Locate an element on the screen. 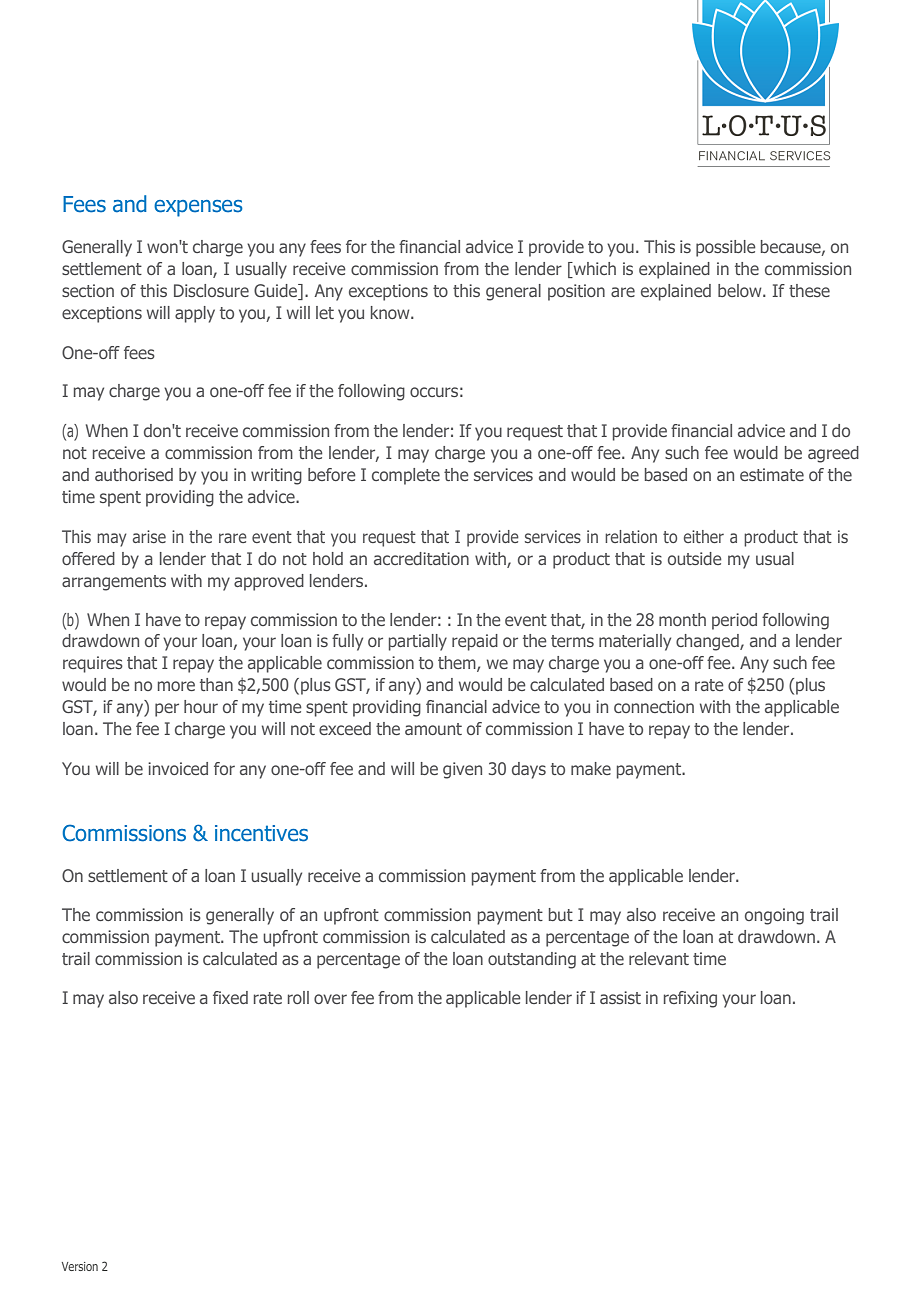  invoiced is located at coordinates (178, 768).
